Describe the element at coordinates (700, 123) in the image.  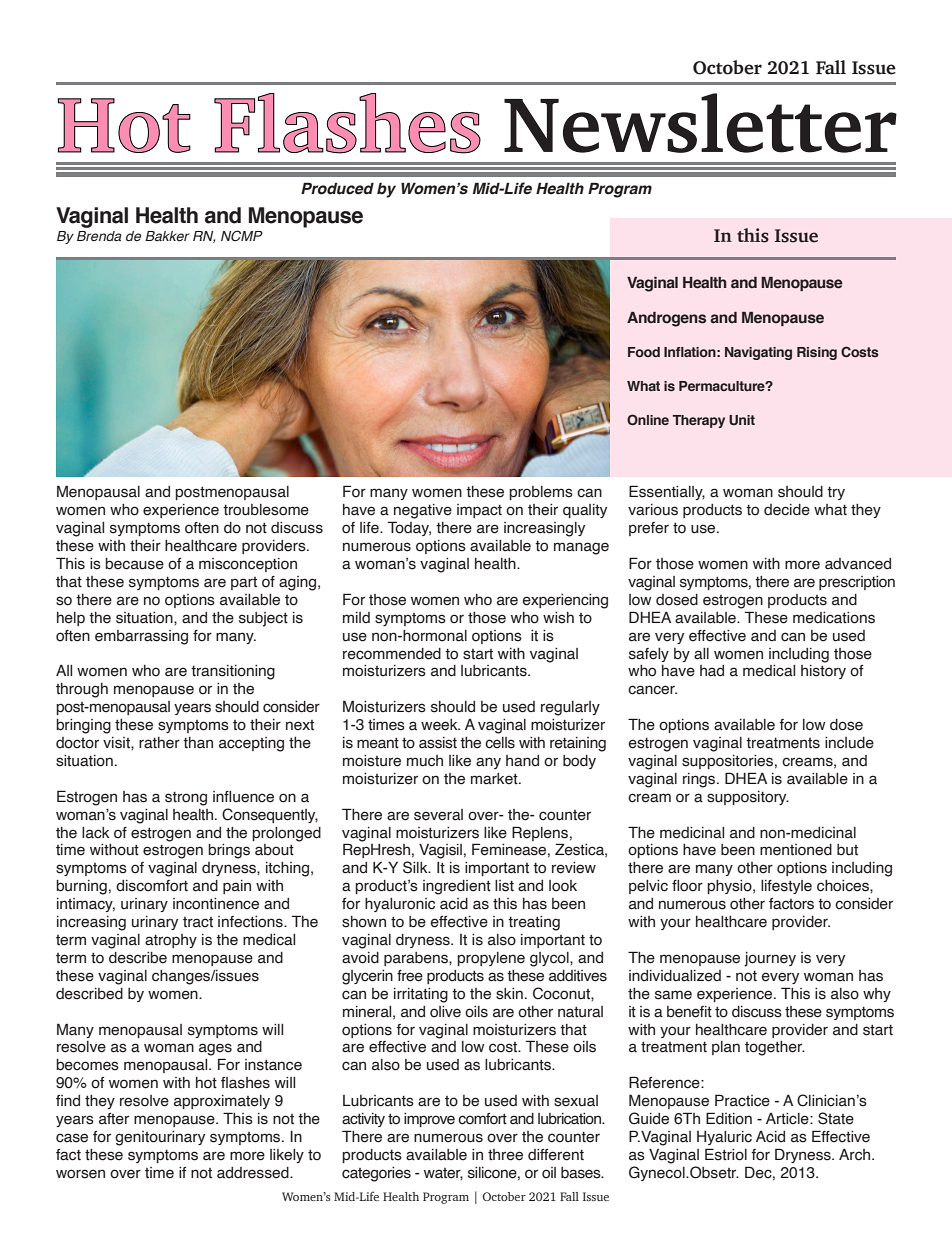
I see `Newsletter` at that location.
